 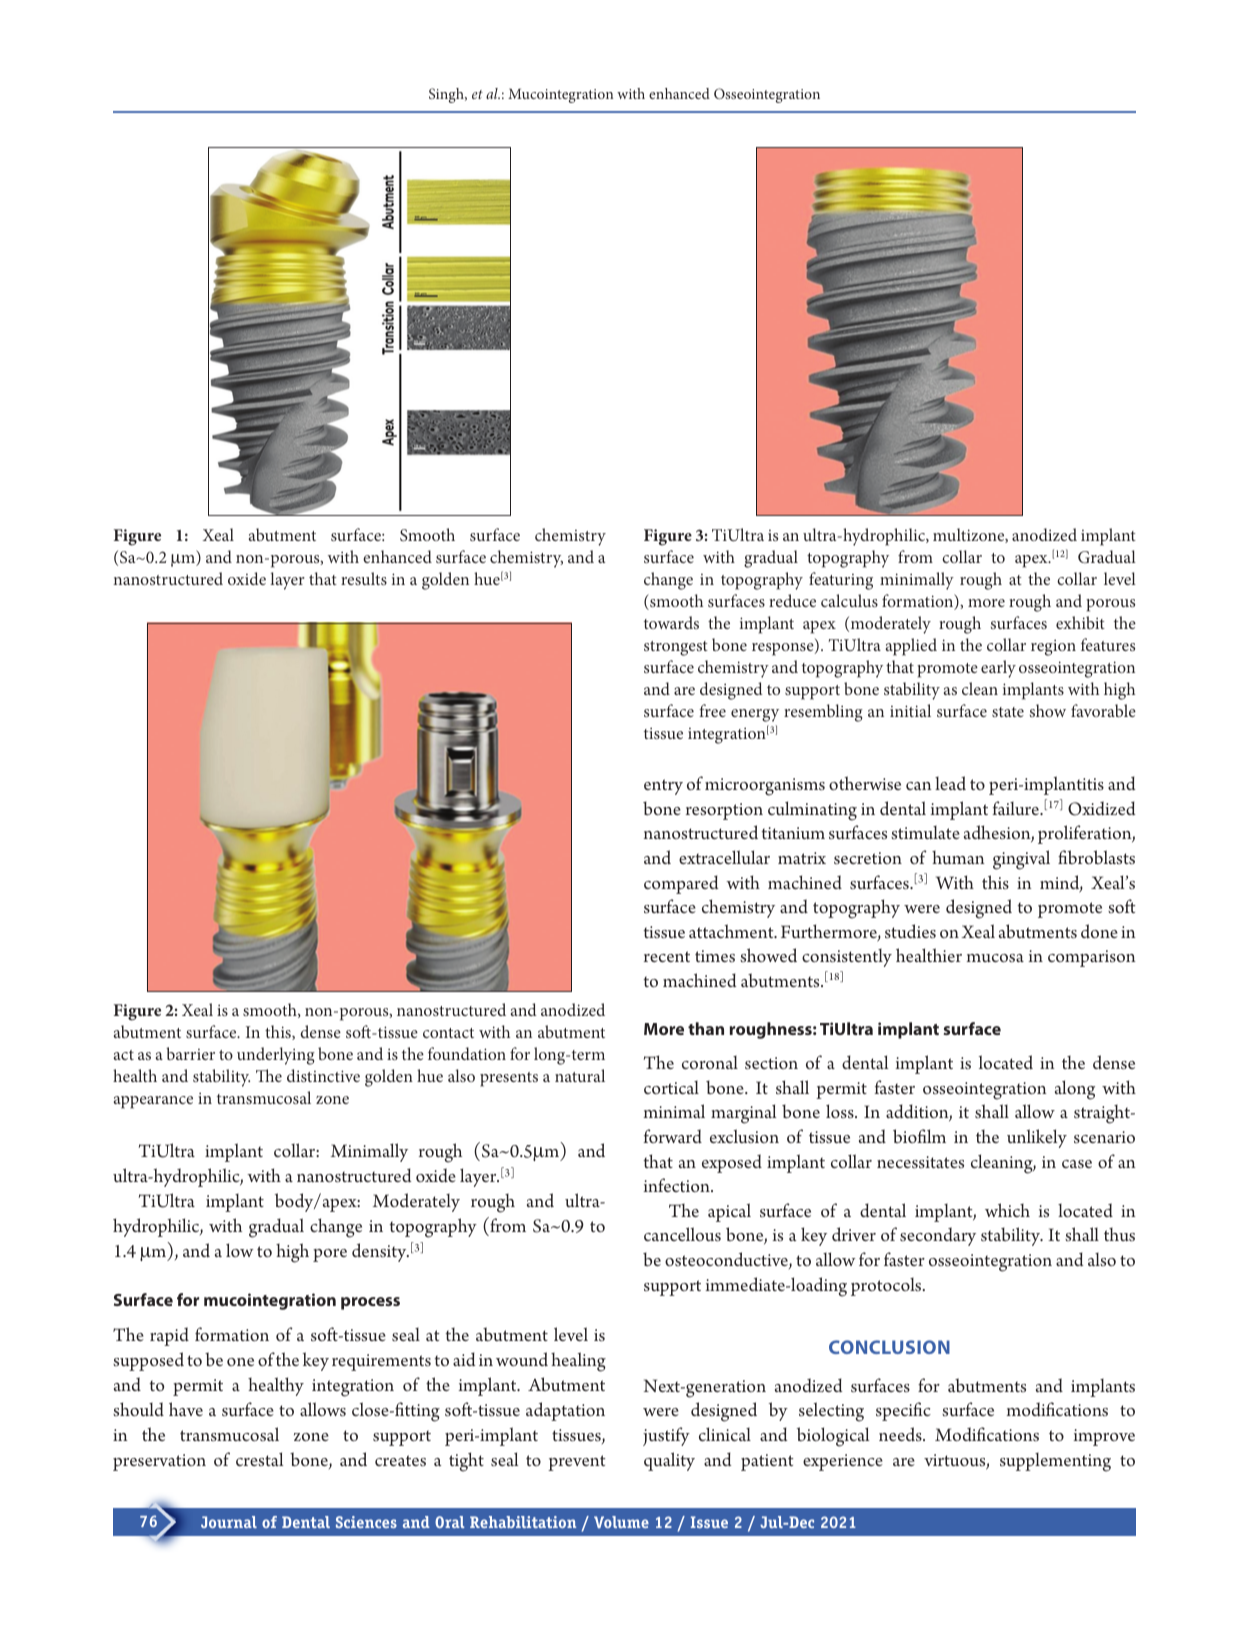 What do you see at coordinates (681, 884) in the screenshot?
I see `compared` at bounding box center [681, 884].
